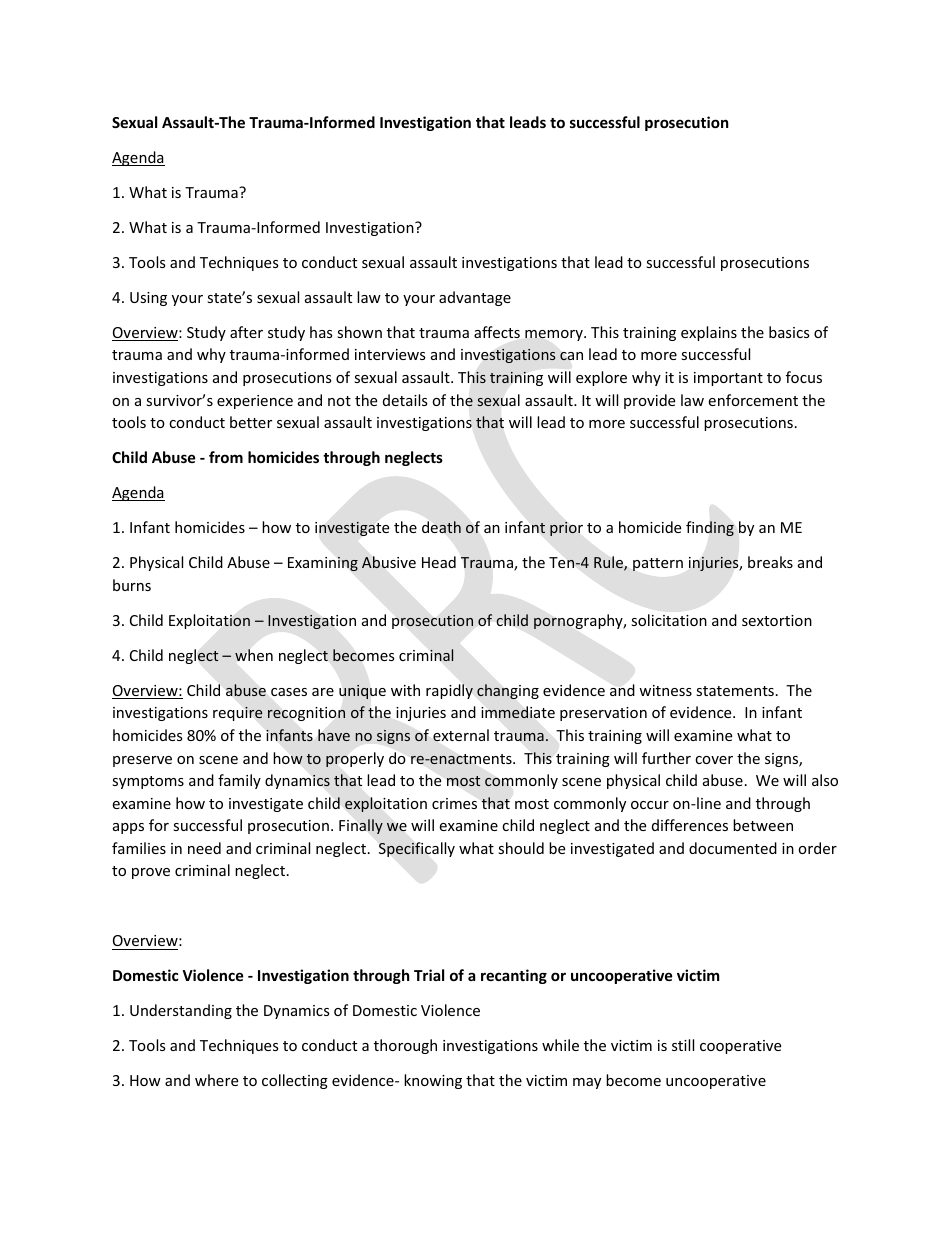 Image resolution: width=952 pixels, height=1233 pixels. Describe the element at coordinates (497, 332) in the screenshot. I see `affects` at that location.
